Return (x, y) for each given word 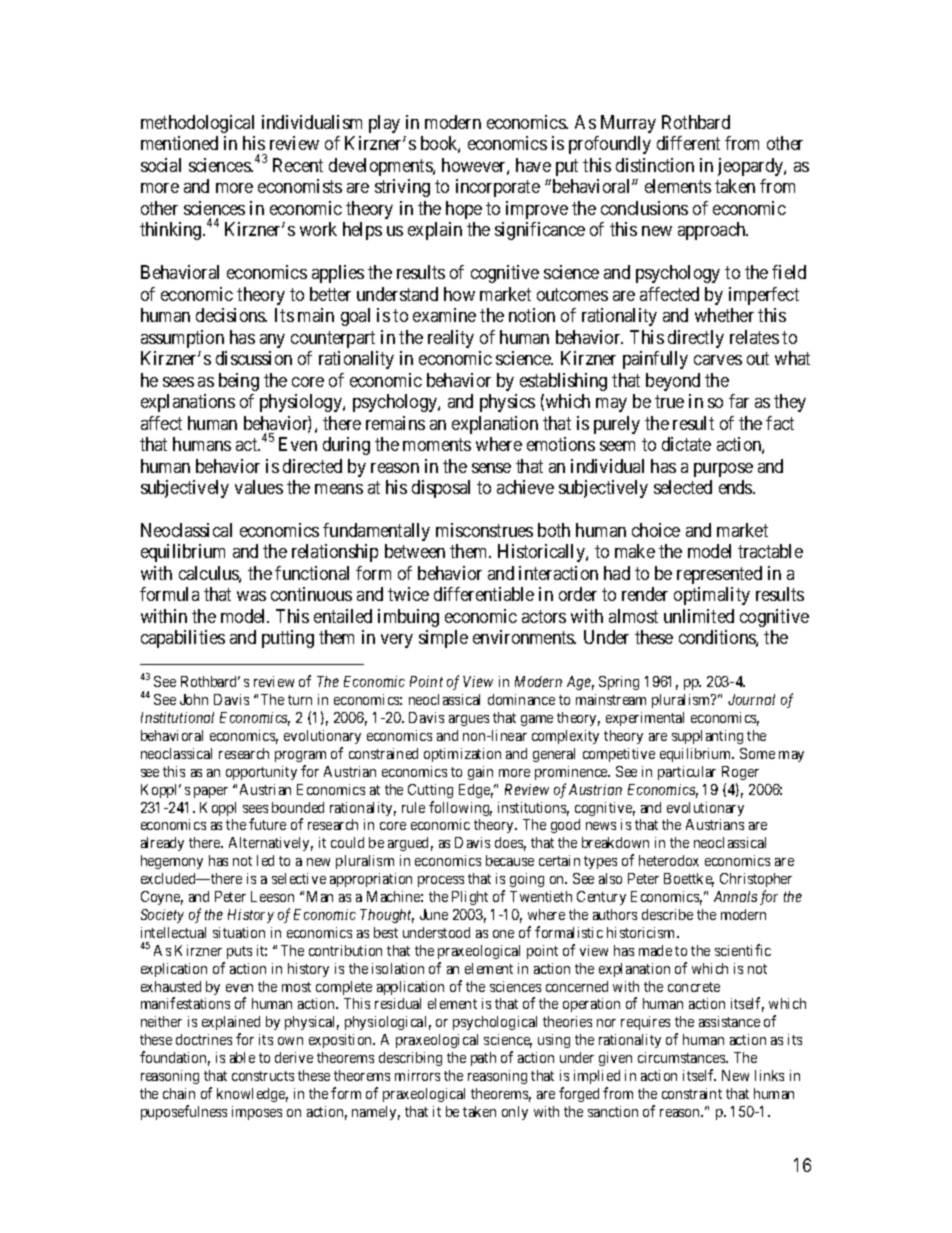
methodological (197, 124)
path (483, 1059)
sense (491, 468)
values (259, 487)
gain (480, 773)
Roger (740, 773)
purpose (723, 470)
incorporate (498, 188)
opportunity (261, 773)
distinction (655, 165)
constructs (263, 1076)
